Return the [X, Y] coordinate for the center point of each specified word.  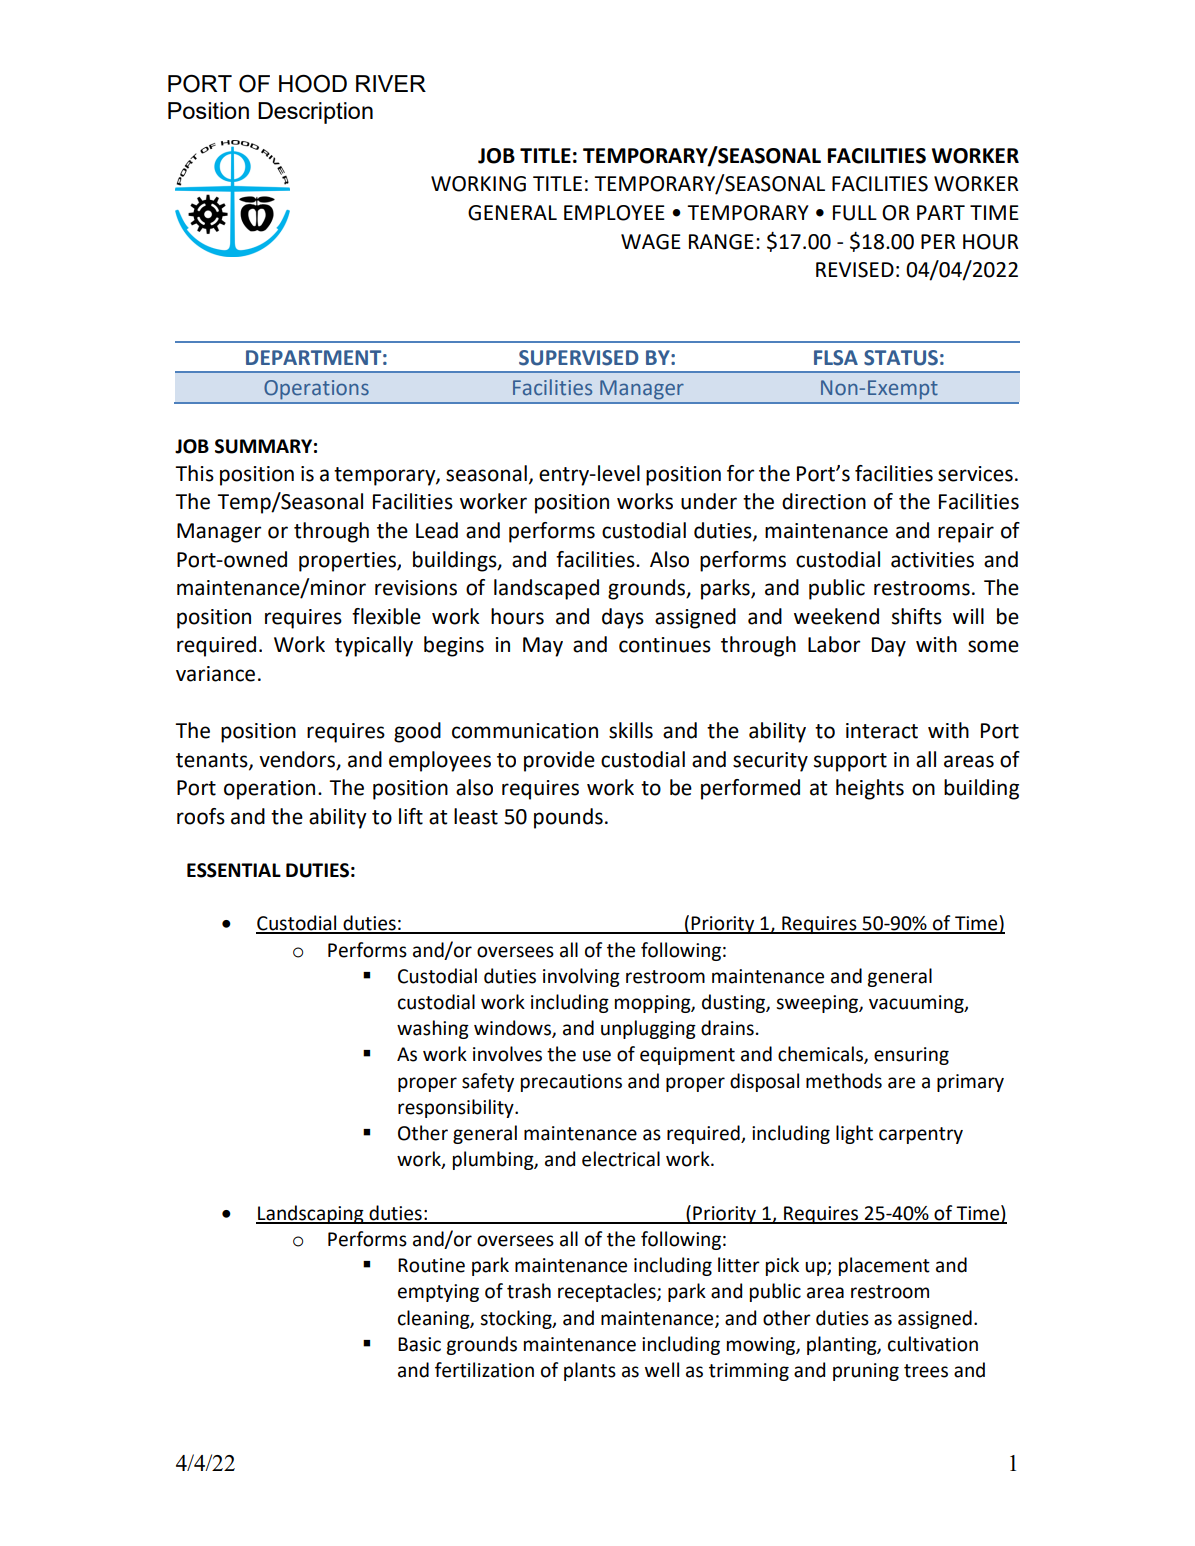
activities [932, 560]
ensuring [911, 1056]
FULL [855, 213]
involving [581, 977]
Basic [419, 1344]
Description [315, 113]
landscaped [546, 589]
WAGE [651, 242]
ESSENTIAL [234, 870]
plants [590, 1371]
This [194, 473]
